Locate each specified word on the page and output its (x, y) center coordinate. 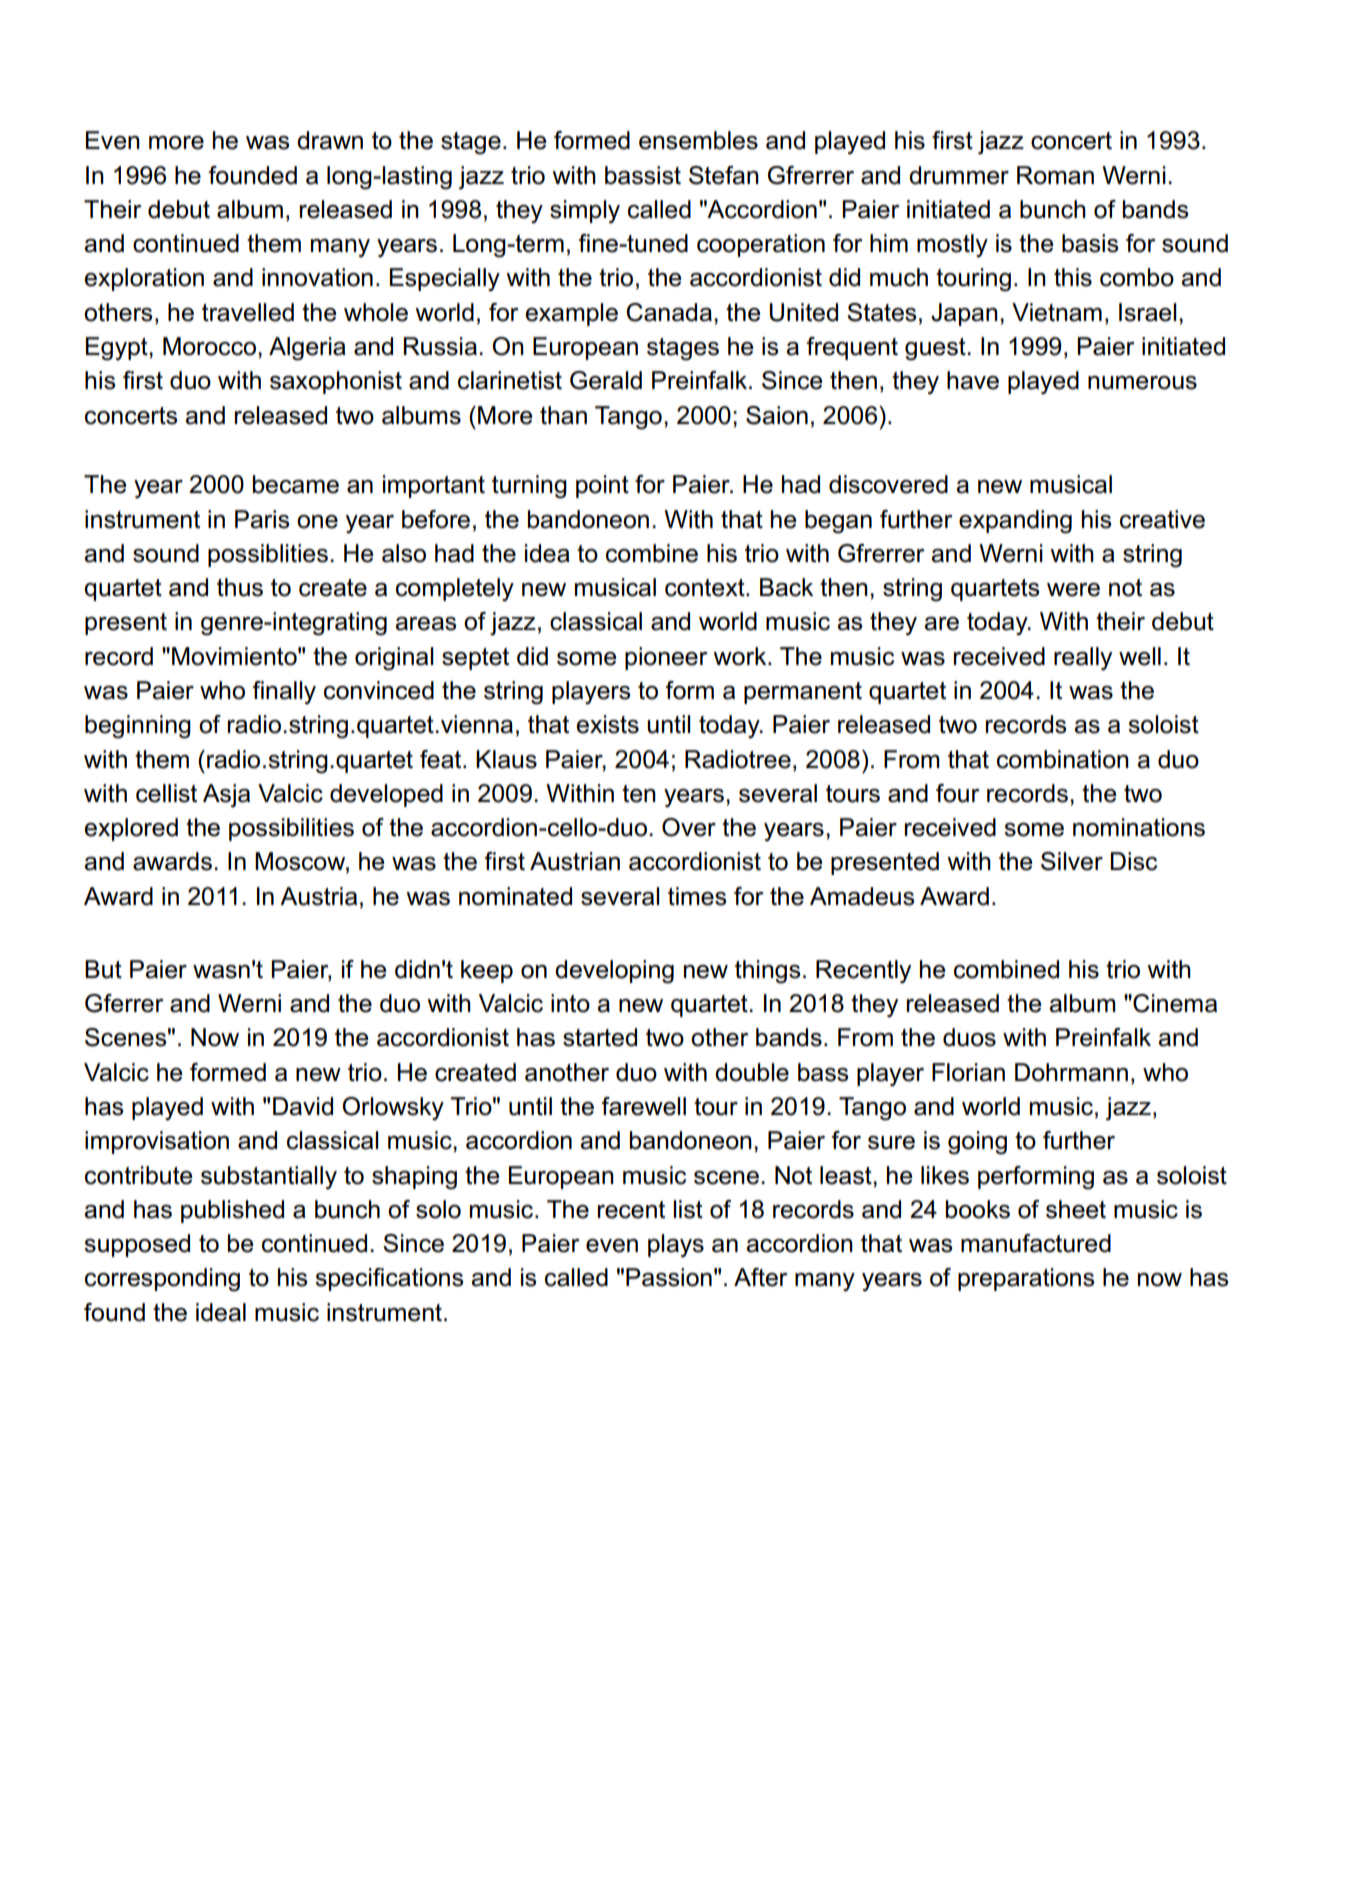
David (303, 1106)
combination (1063, 759)
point (602, 486)
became (296, 484)
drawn (330, 140)
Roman (1055, 175)
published (232, 1211)
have (973, 380)
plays (676, 1246)
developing (614, 972)
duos (969, 1037)
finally (284, 693)
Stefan (724, 175)
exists (607, 724)
